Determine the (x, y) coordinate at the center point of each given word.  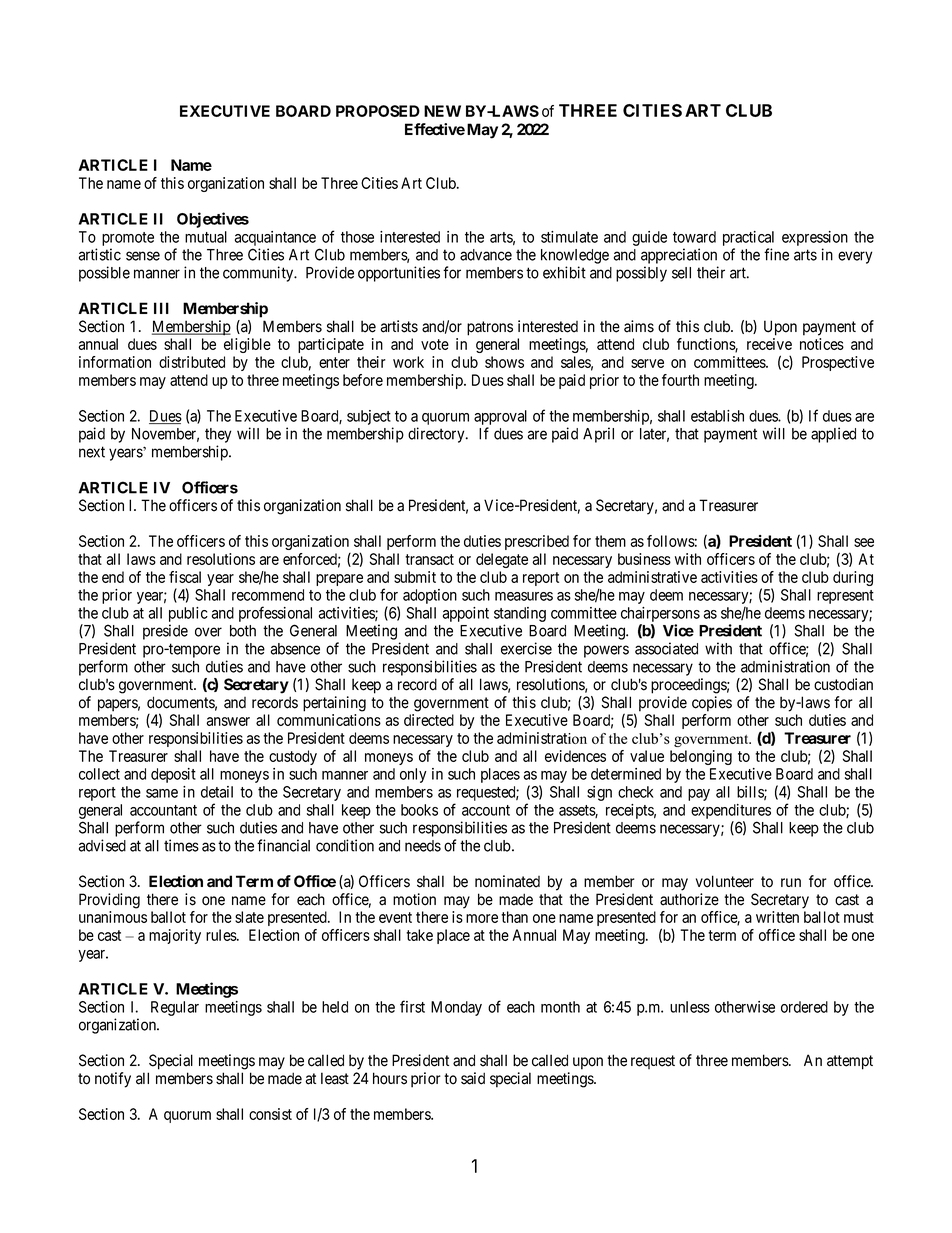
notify (113, 1080)
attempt (850, 1062)
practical (748, 238)
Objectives (213, 220)
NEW (442, 111)
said (473, 1078)
